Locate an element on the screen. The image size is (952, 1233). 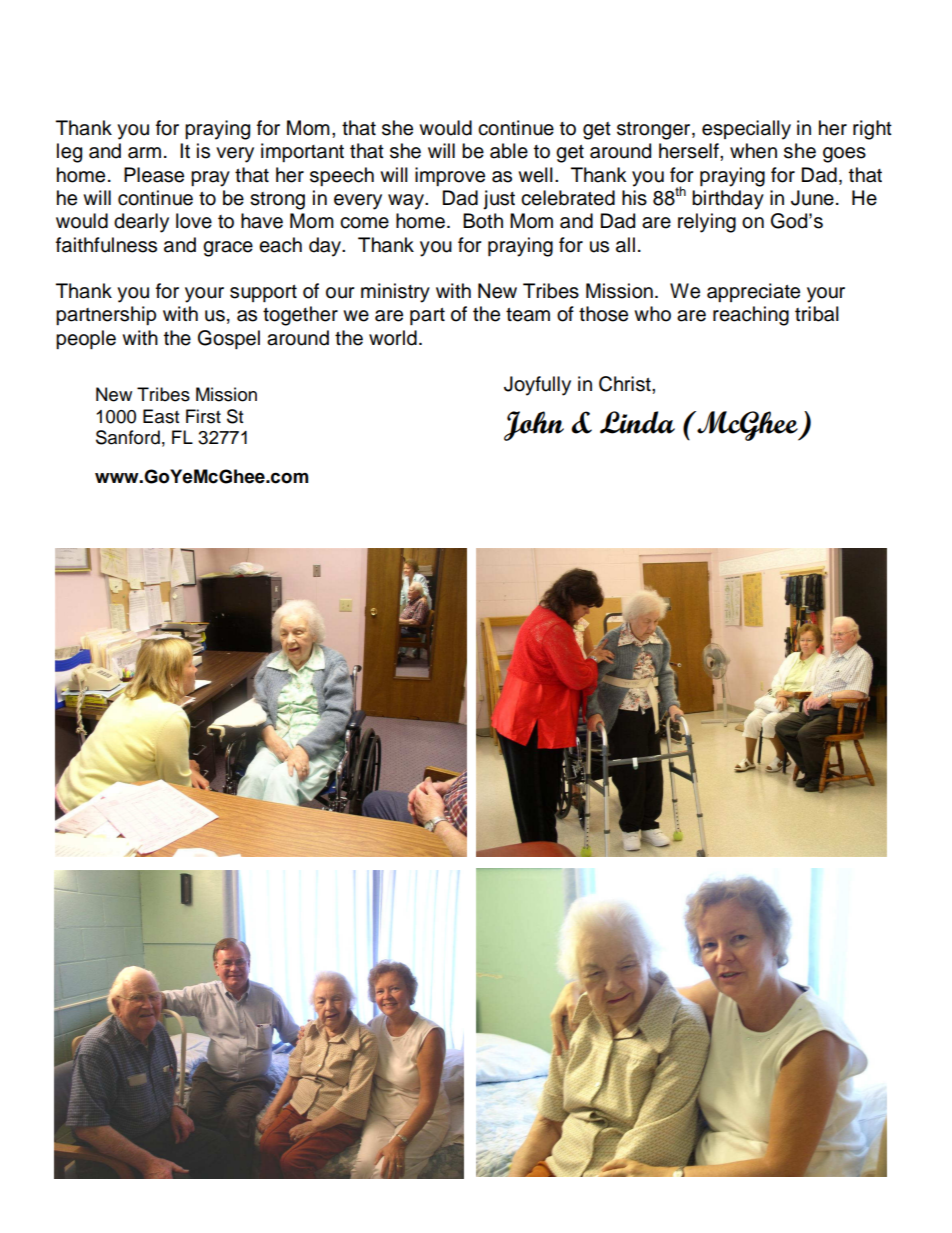
appreciate is located at coordinates (753, 292).
